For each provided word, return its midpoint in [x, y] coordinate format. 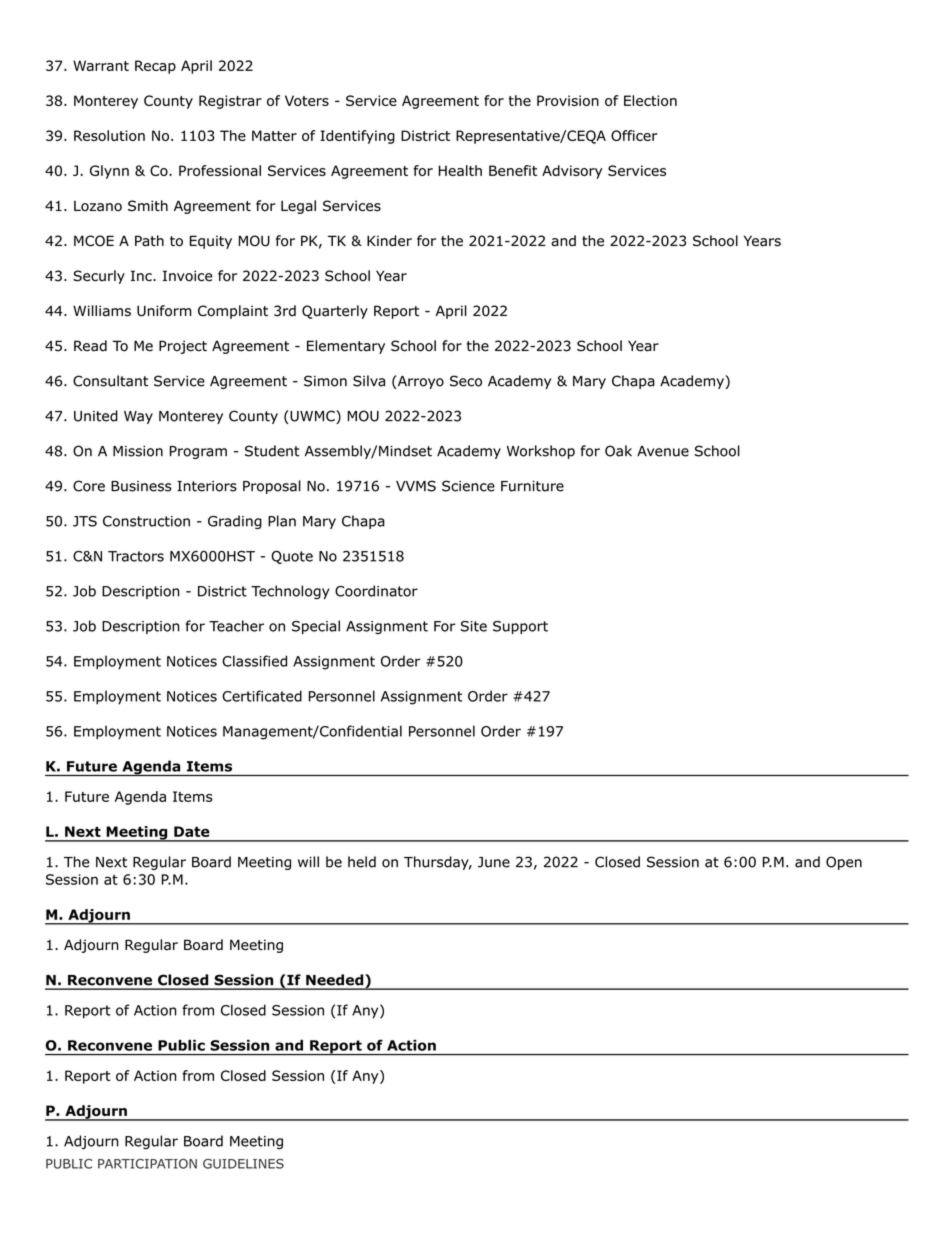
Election [650, 100]
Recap [155, 67]
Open [844, 863]
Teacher [236, 626]
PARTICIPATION [147, 1164]
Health [460, 170]
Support [520, 627]
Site [474, 626]
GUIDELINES [243, 1164]
